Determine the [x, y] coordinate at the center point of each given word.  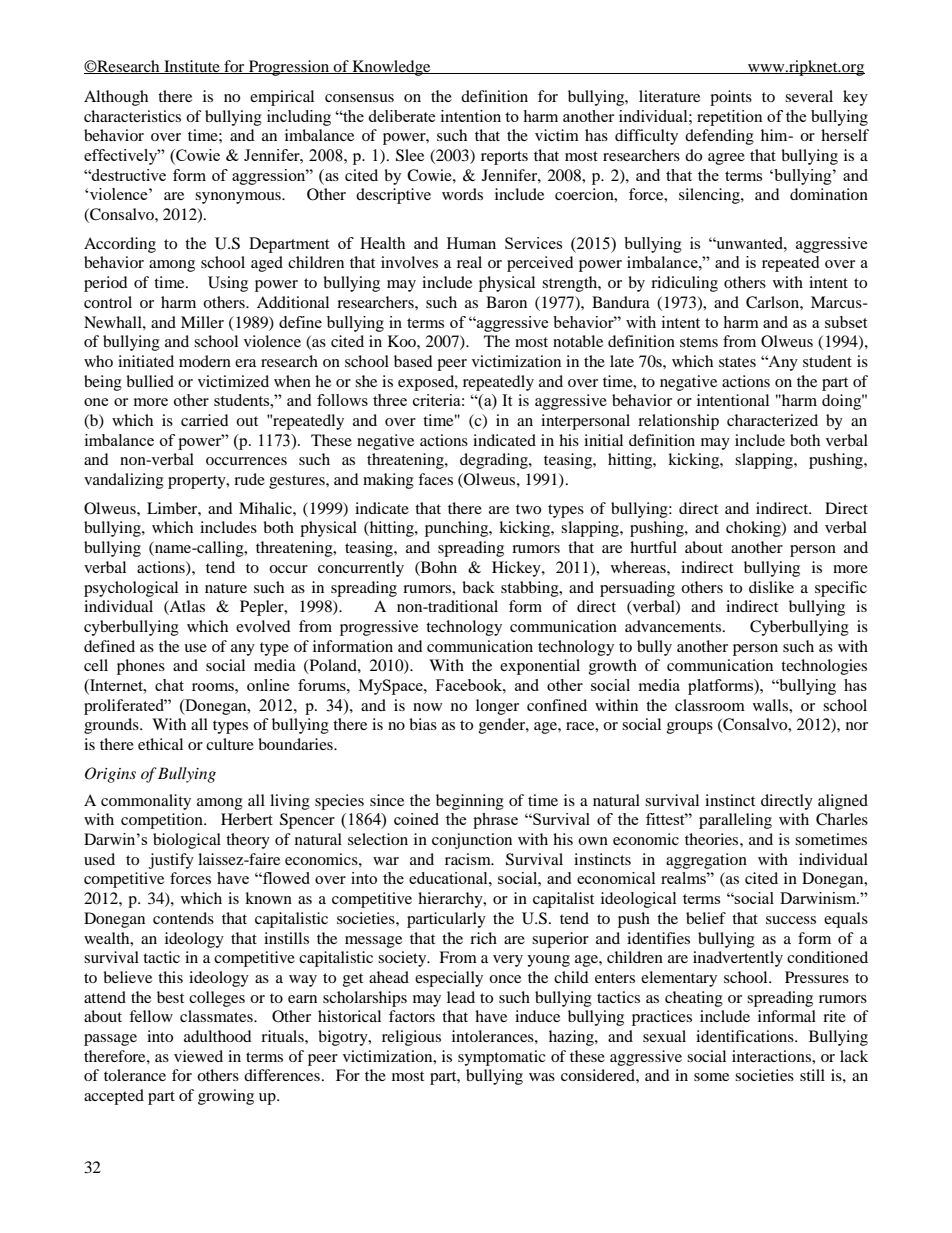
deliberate [402, 116]
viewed [198, 1056]
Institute [192, 67]
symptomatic [502, 1058]
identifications [746, 1036]
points [731, 98]
